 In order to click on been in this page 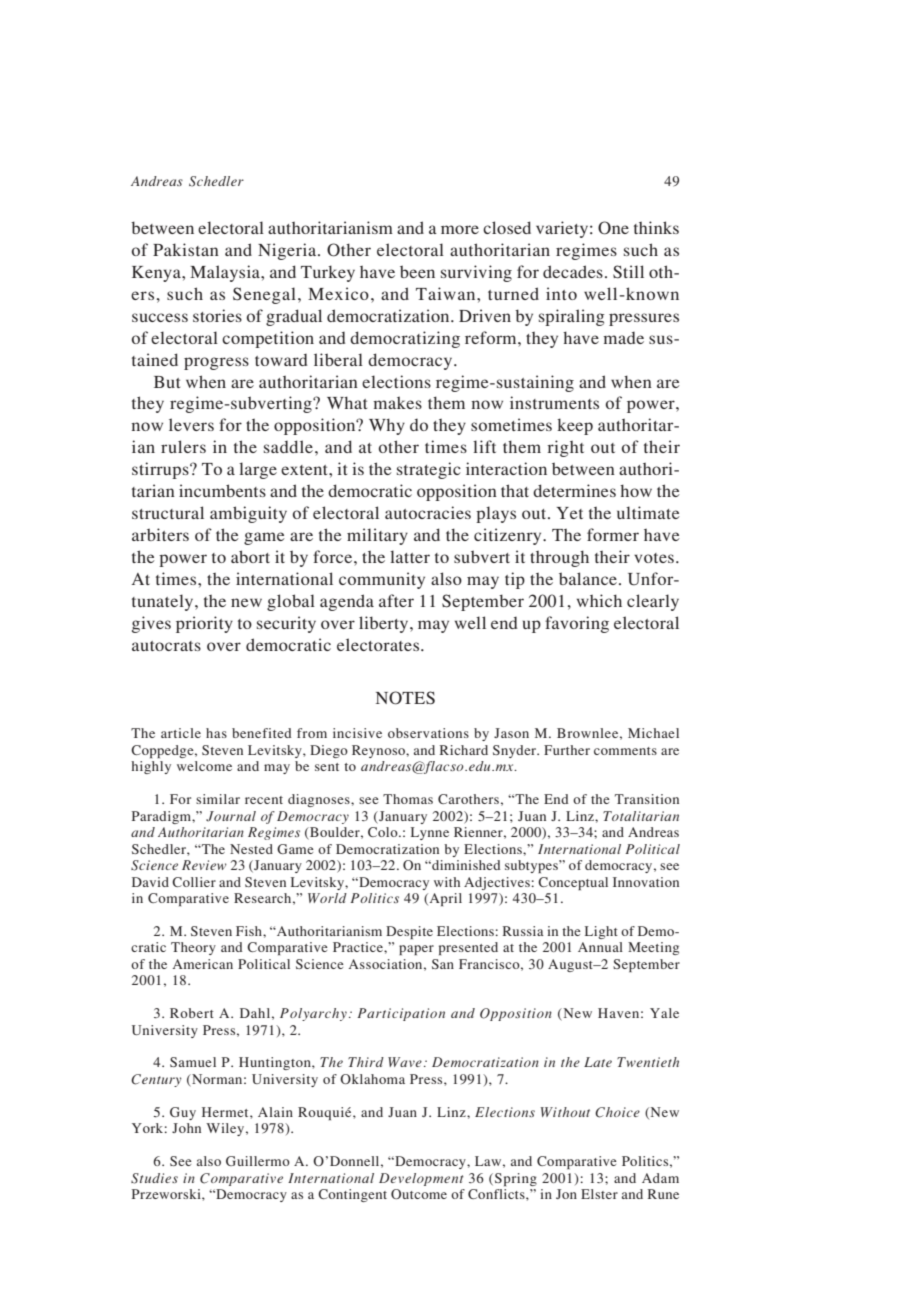, I will do `click(417, 271)`.
